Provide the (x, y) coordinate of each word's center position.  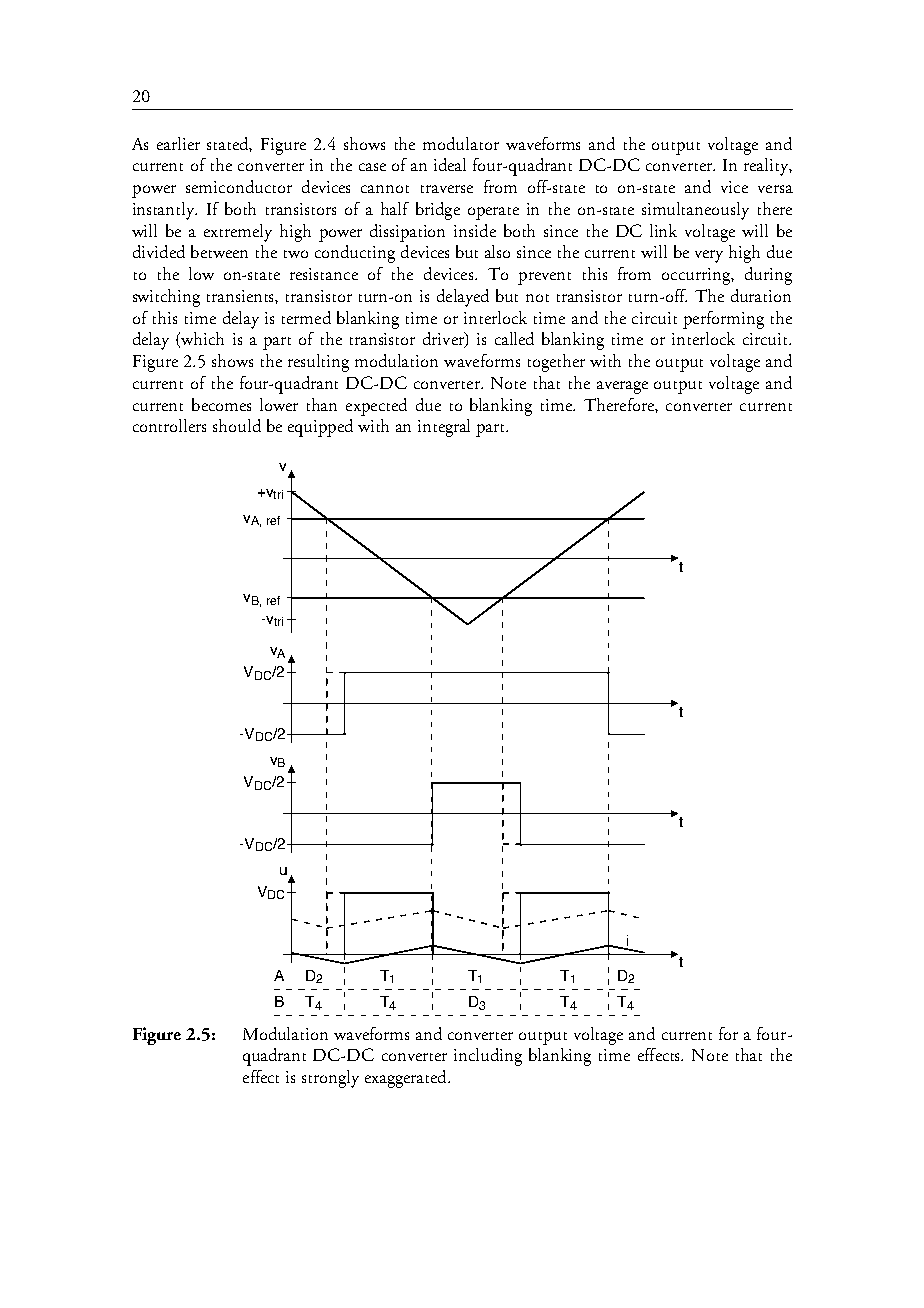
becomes (221, 404)
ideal (450, 164)
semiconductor (239, 186)
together (556, 363)
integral (444, 428)
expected (376, 407)
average (622, 387)
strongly (330, 1079)
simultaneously (695, 211)
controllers (169, 425)
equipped (320, 428)
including (488, 1057)
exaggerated (407, 1079)
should (237, 425)
